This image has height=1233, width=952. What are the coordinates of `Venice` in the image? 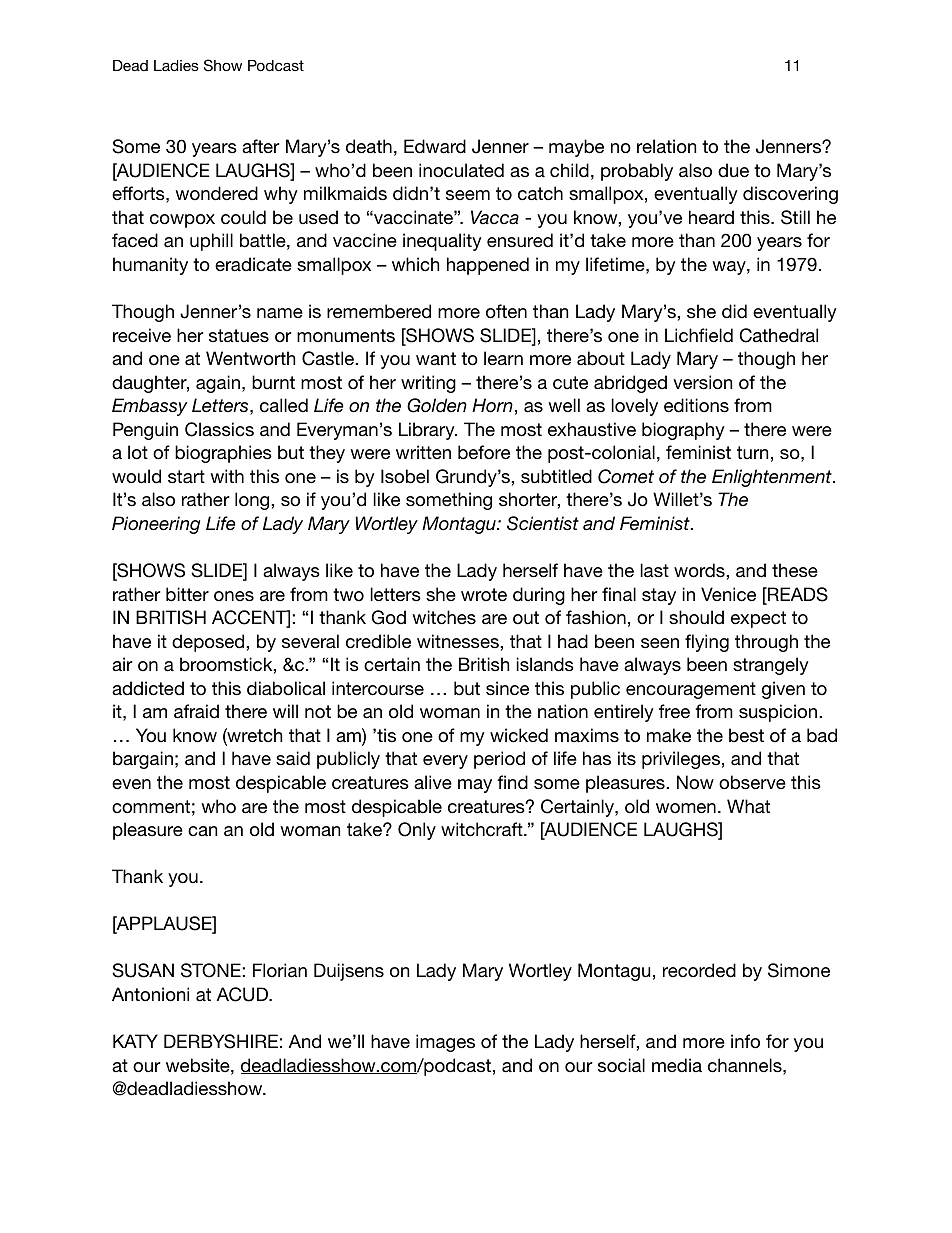 It's located at (728, 594).
